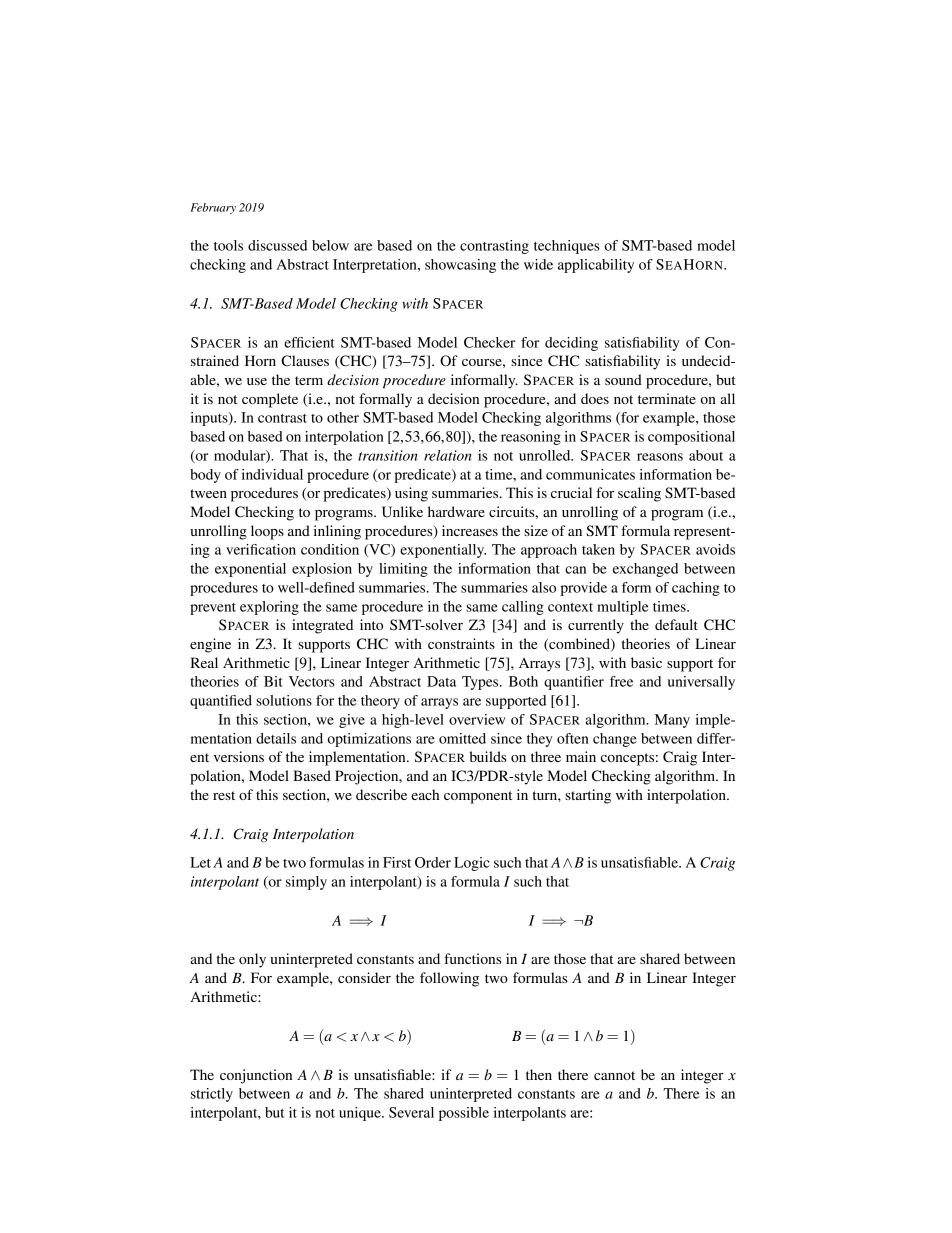  What do you see at coordinates (277, 245) in the screenshot?
I see `discussed` at bounding box center [277, 245].
